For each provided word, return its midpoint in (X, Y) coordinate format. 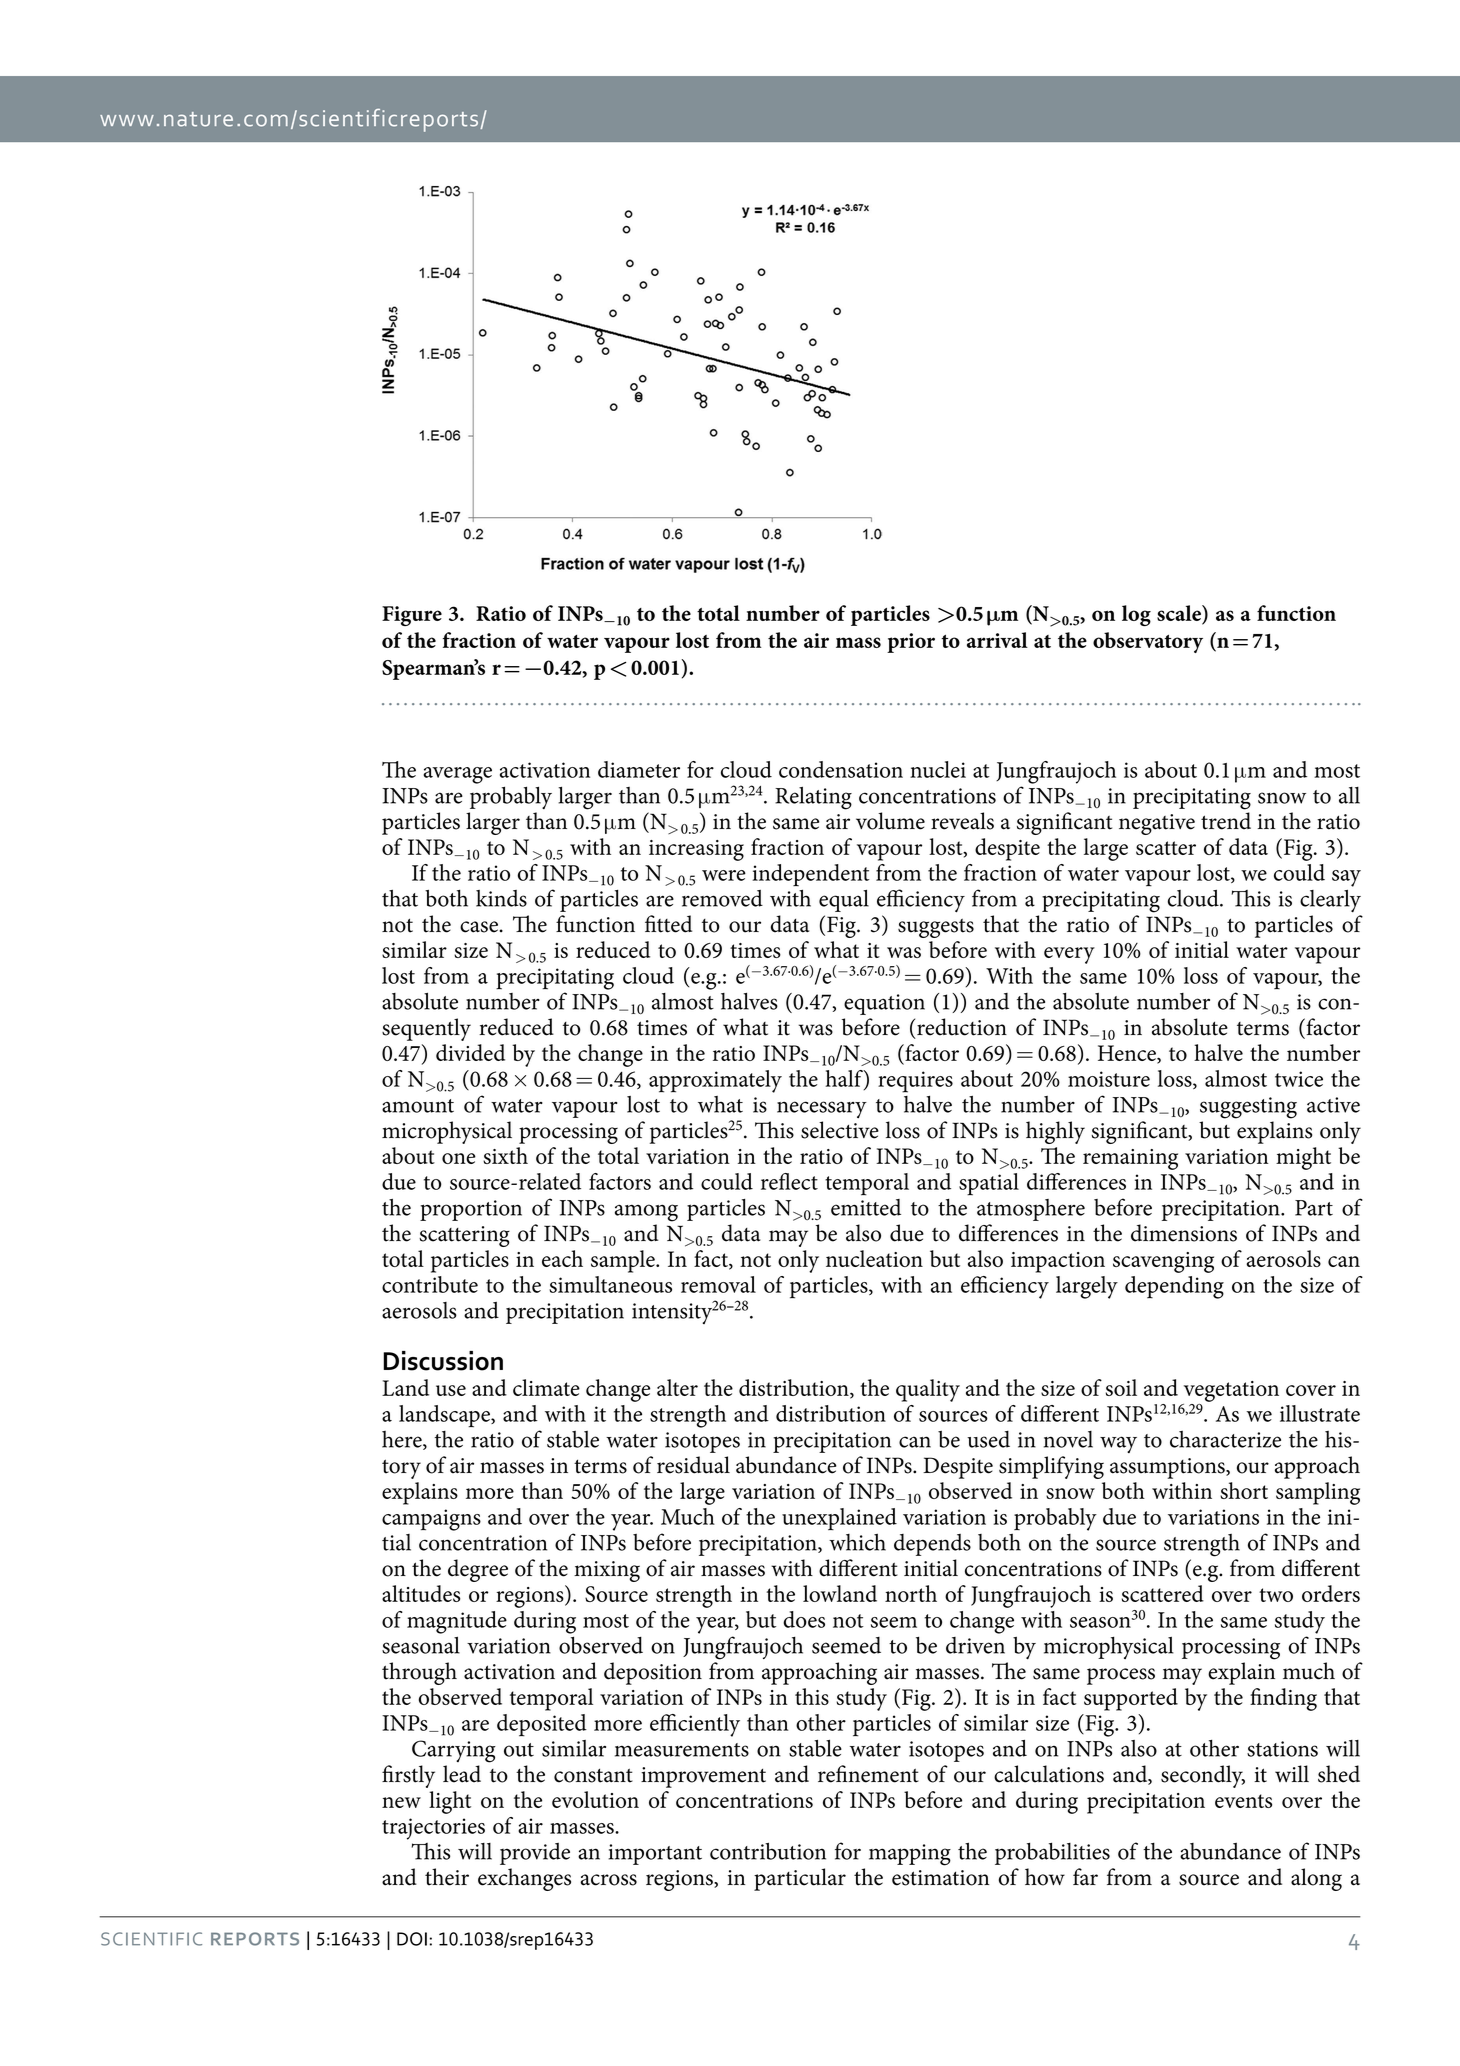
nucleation (874, 1258)
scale (1180, 613)
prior (911, 643)
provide (535, 1854)
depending (1174, 1287)
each (562, 1258)
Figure (412, 616)
